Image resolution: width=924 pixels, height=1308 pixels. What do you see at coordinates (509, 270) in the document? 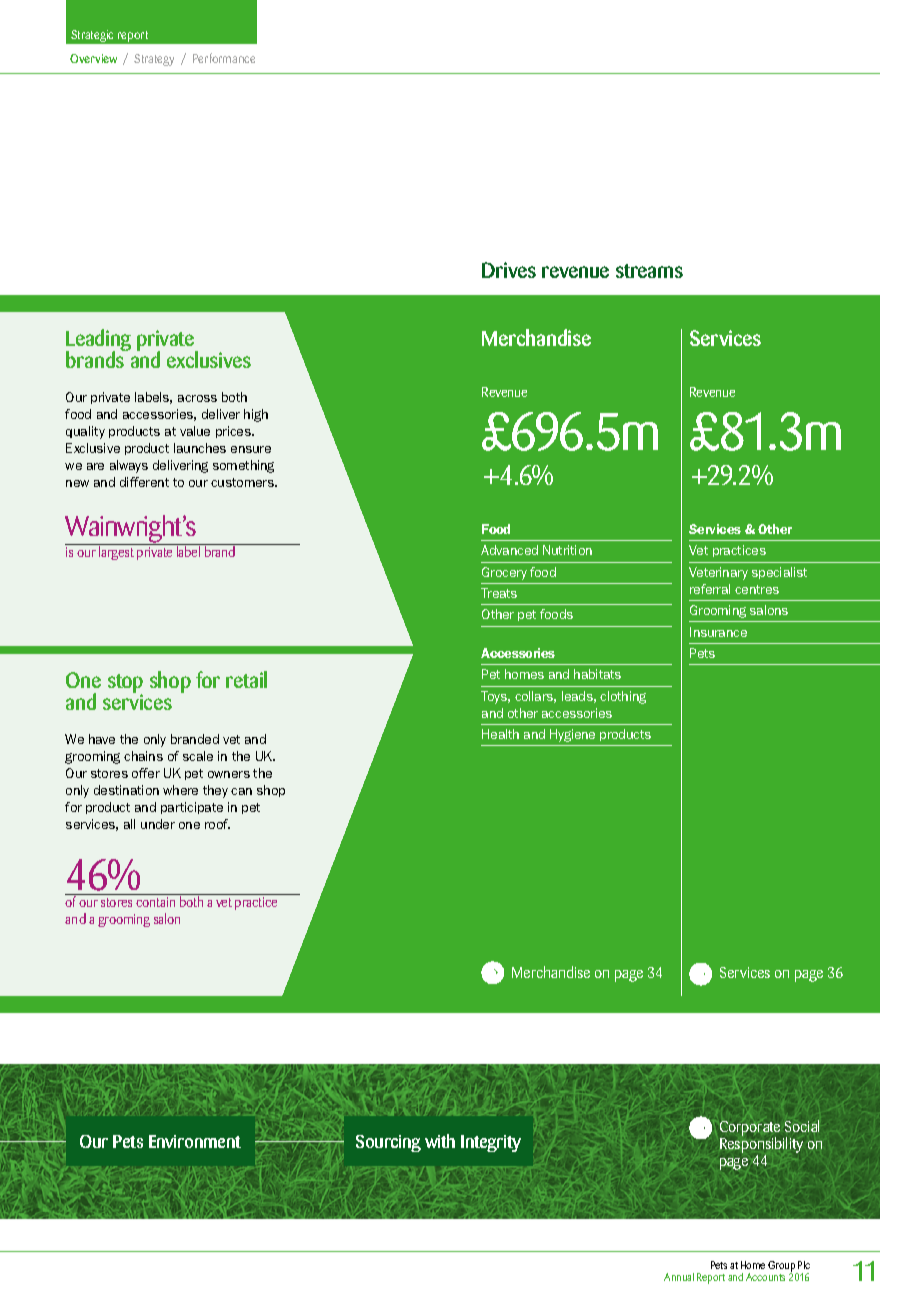
I see `Drives` at bounding box center [509, 270].
